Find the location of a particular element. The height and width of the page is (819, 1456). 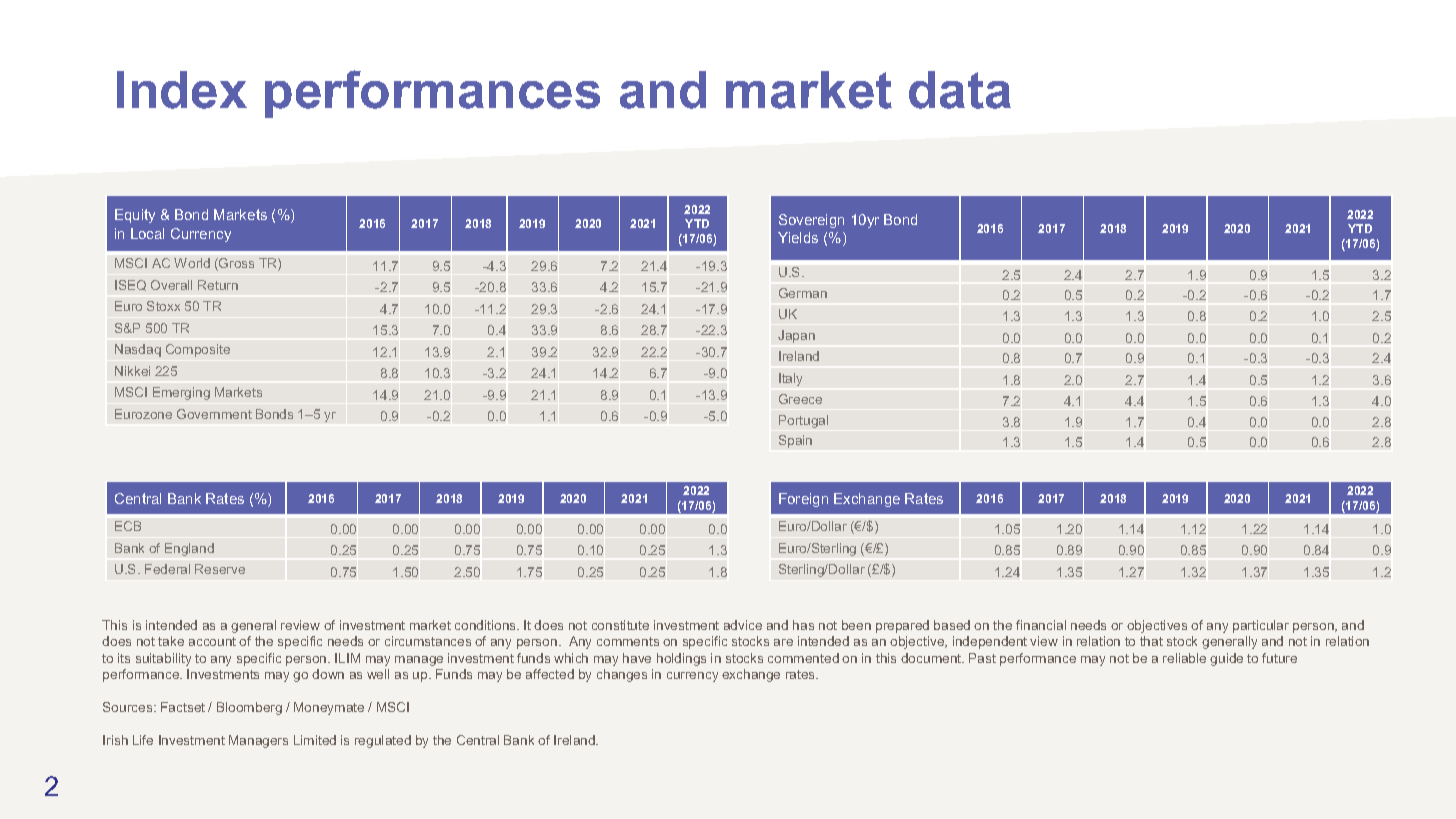

Government is located at coordinates (214, 414).
